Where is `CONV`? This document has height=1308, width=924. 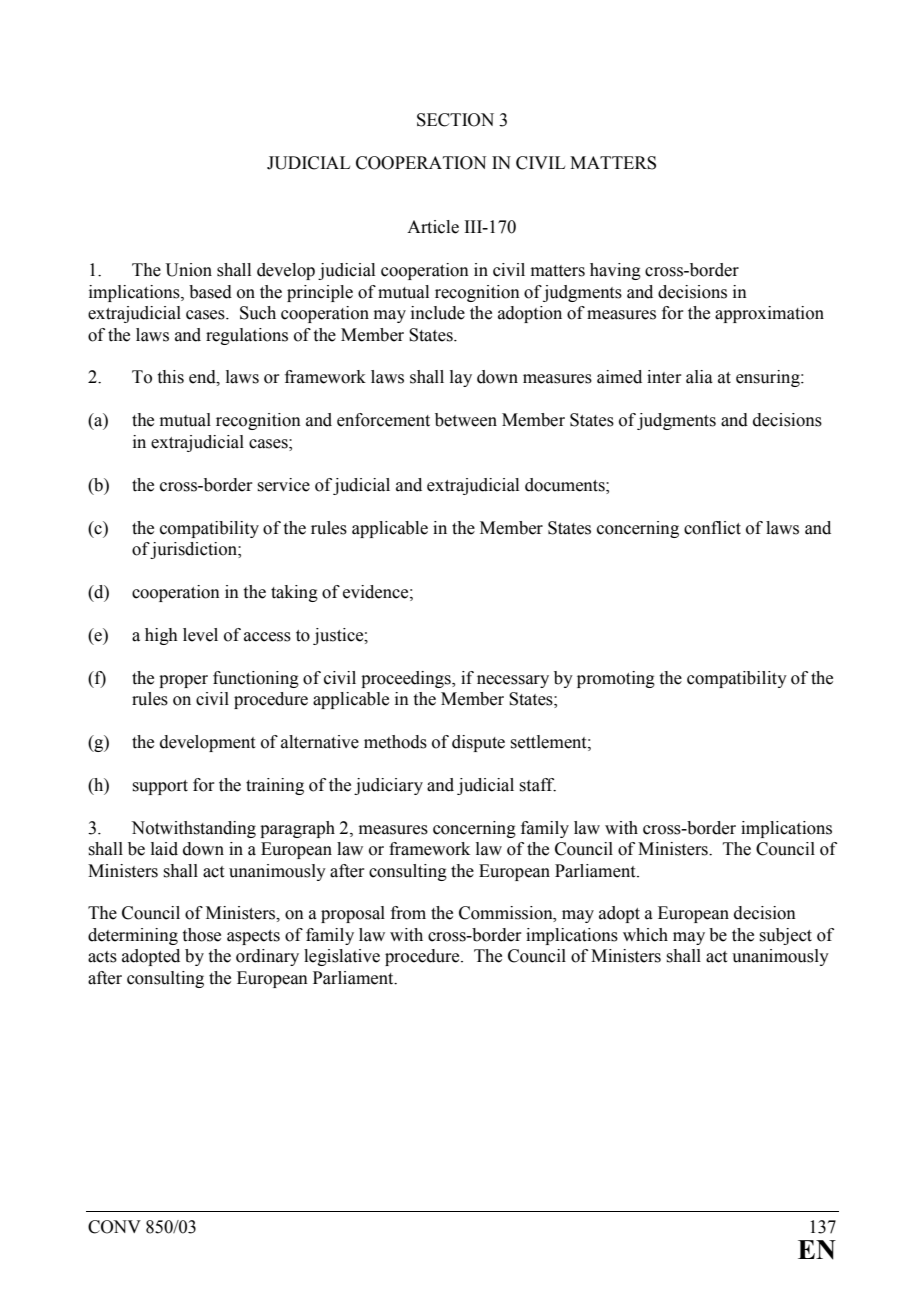
CONV is located at coordinates (114, 1227).
